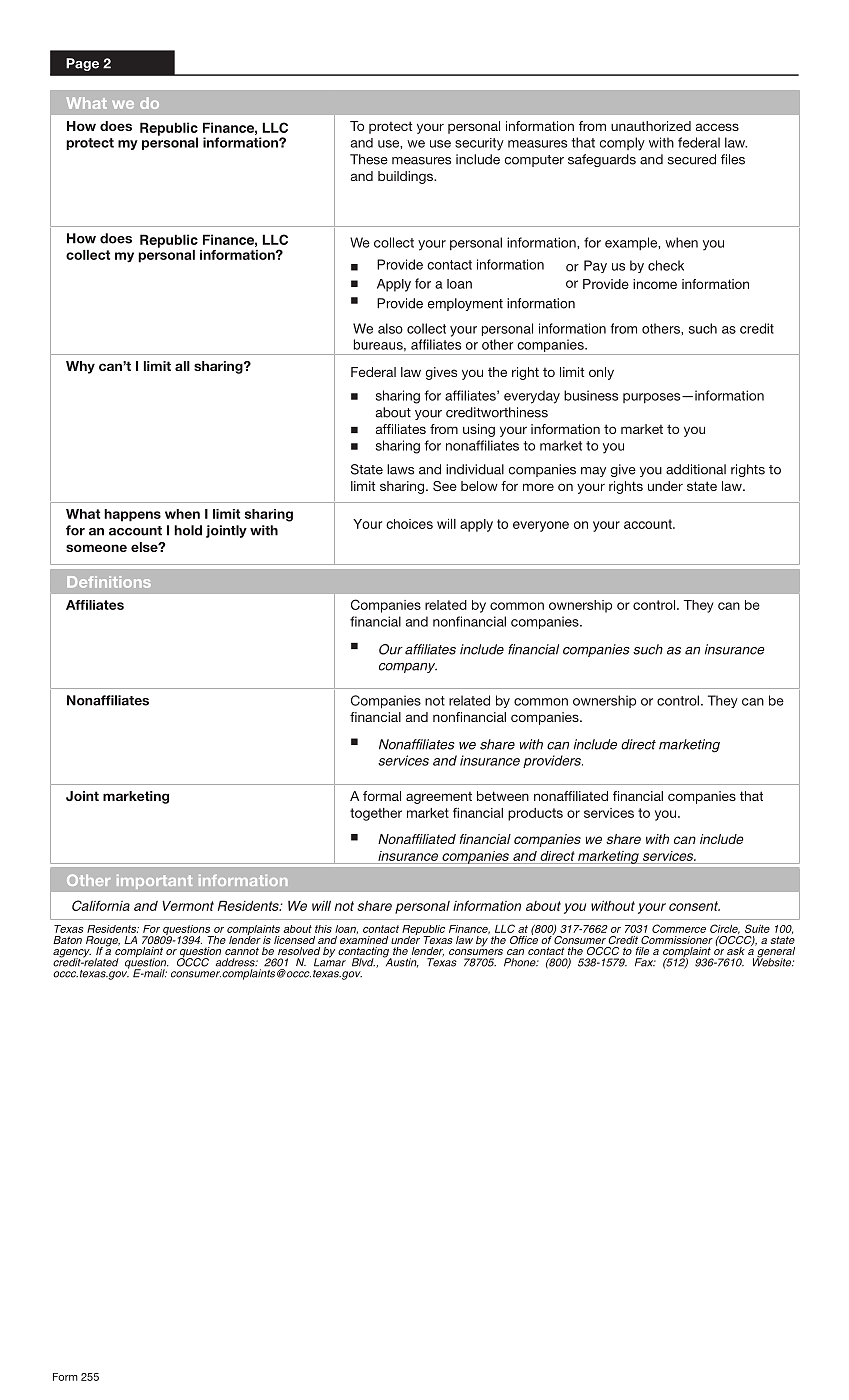 This page has width=849, height=1400. I want to click on income, so click(655, 284).
